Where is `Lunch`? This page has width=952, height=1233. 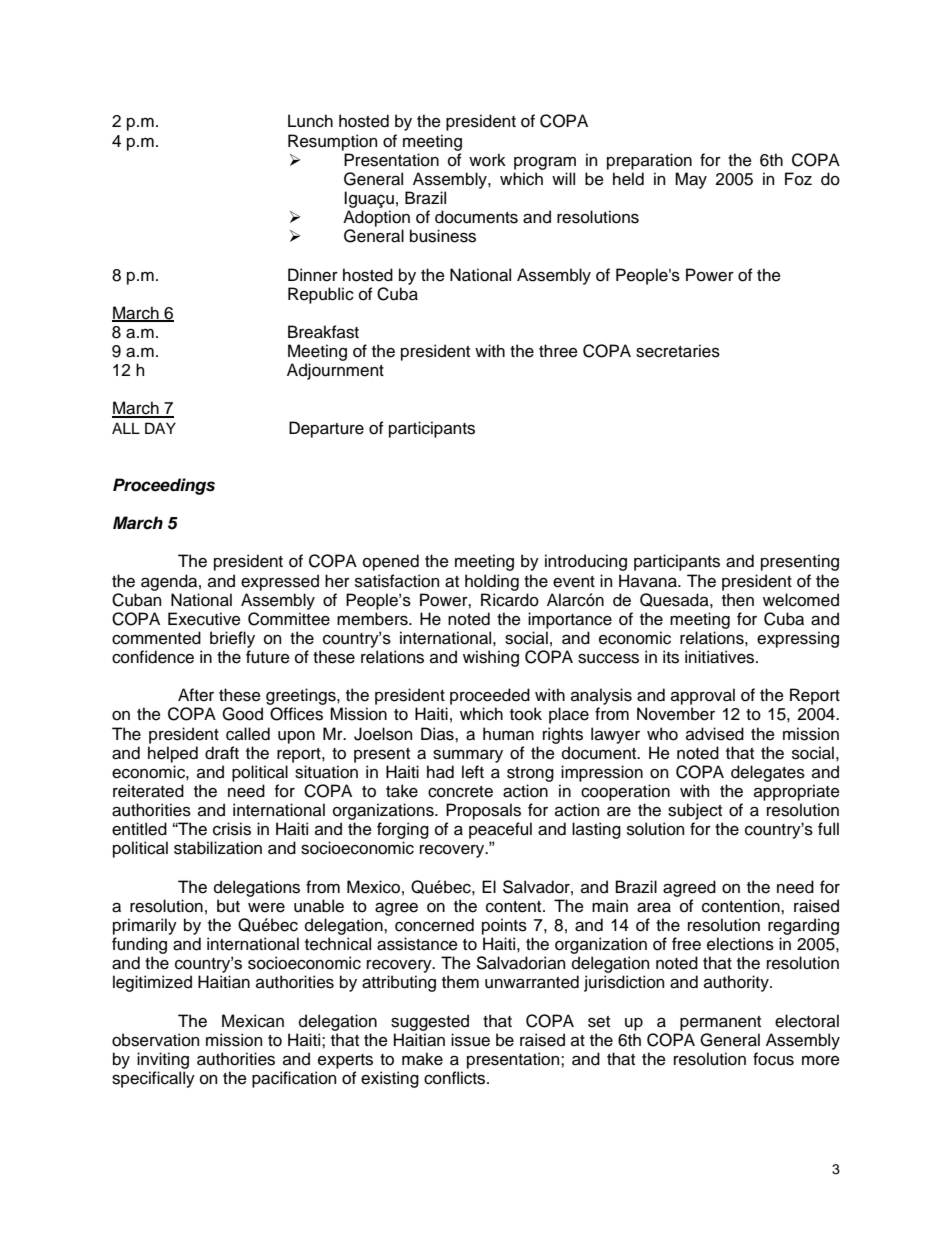
Lunch is located at coordinates (310, 121).
